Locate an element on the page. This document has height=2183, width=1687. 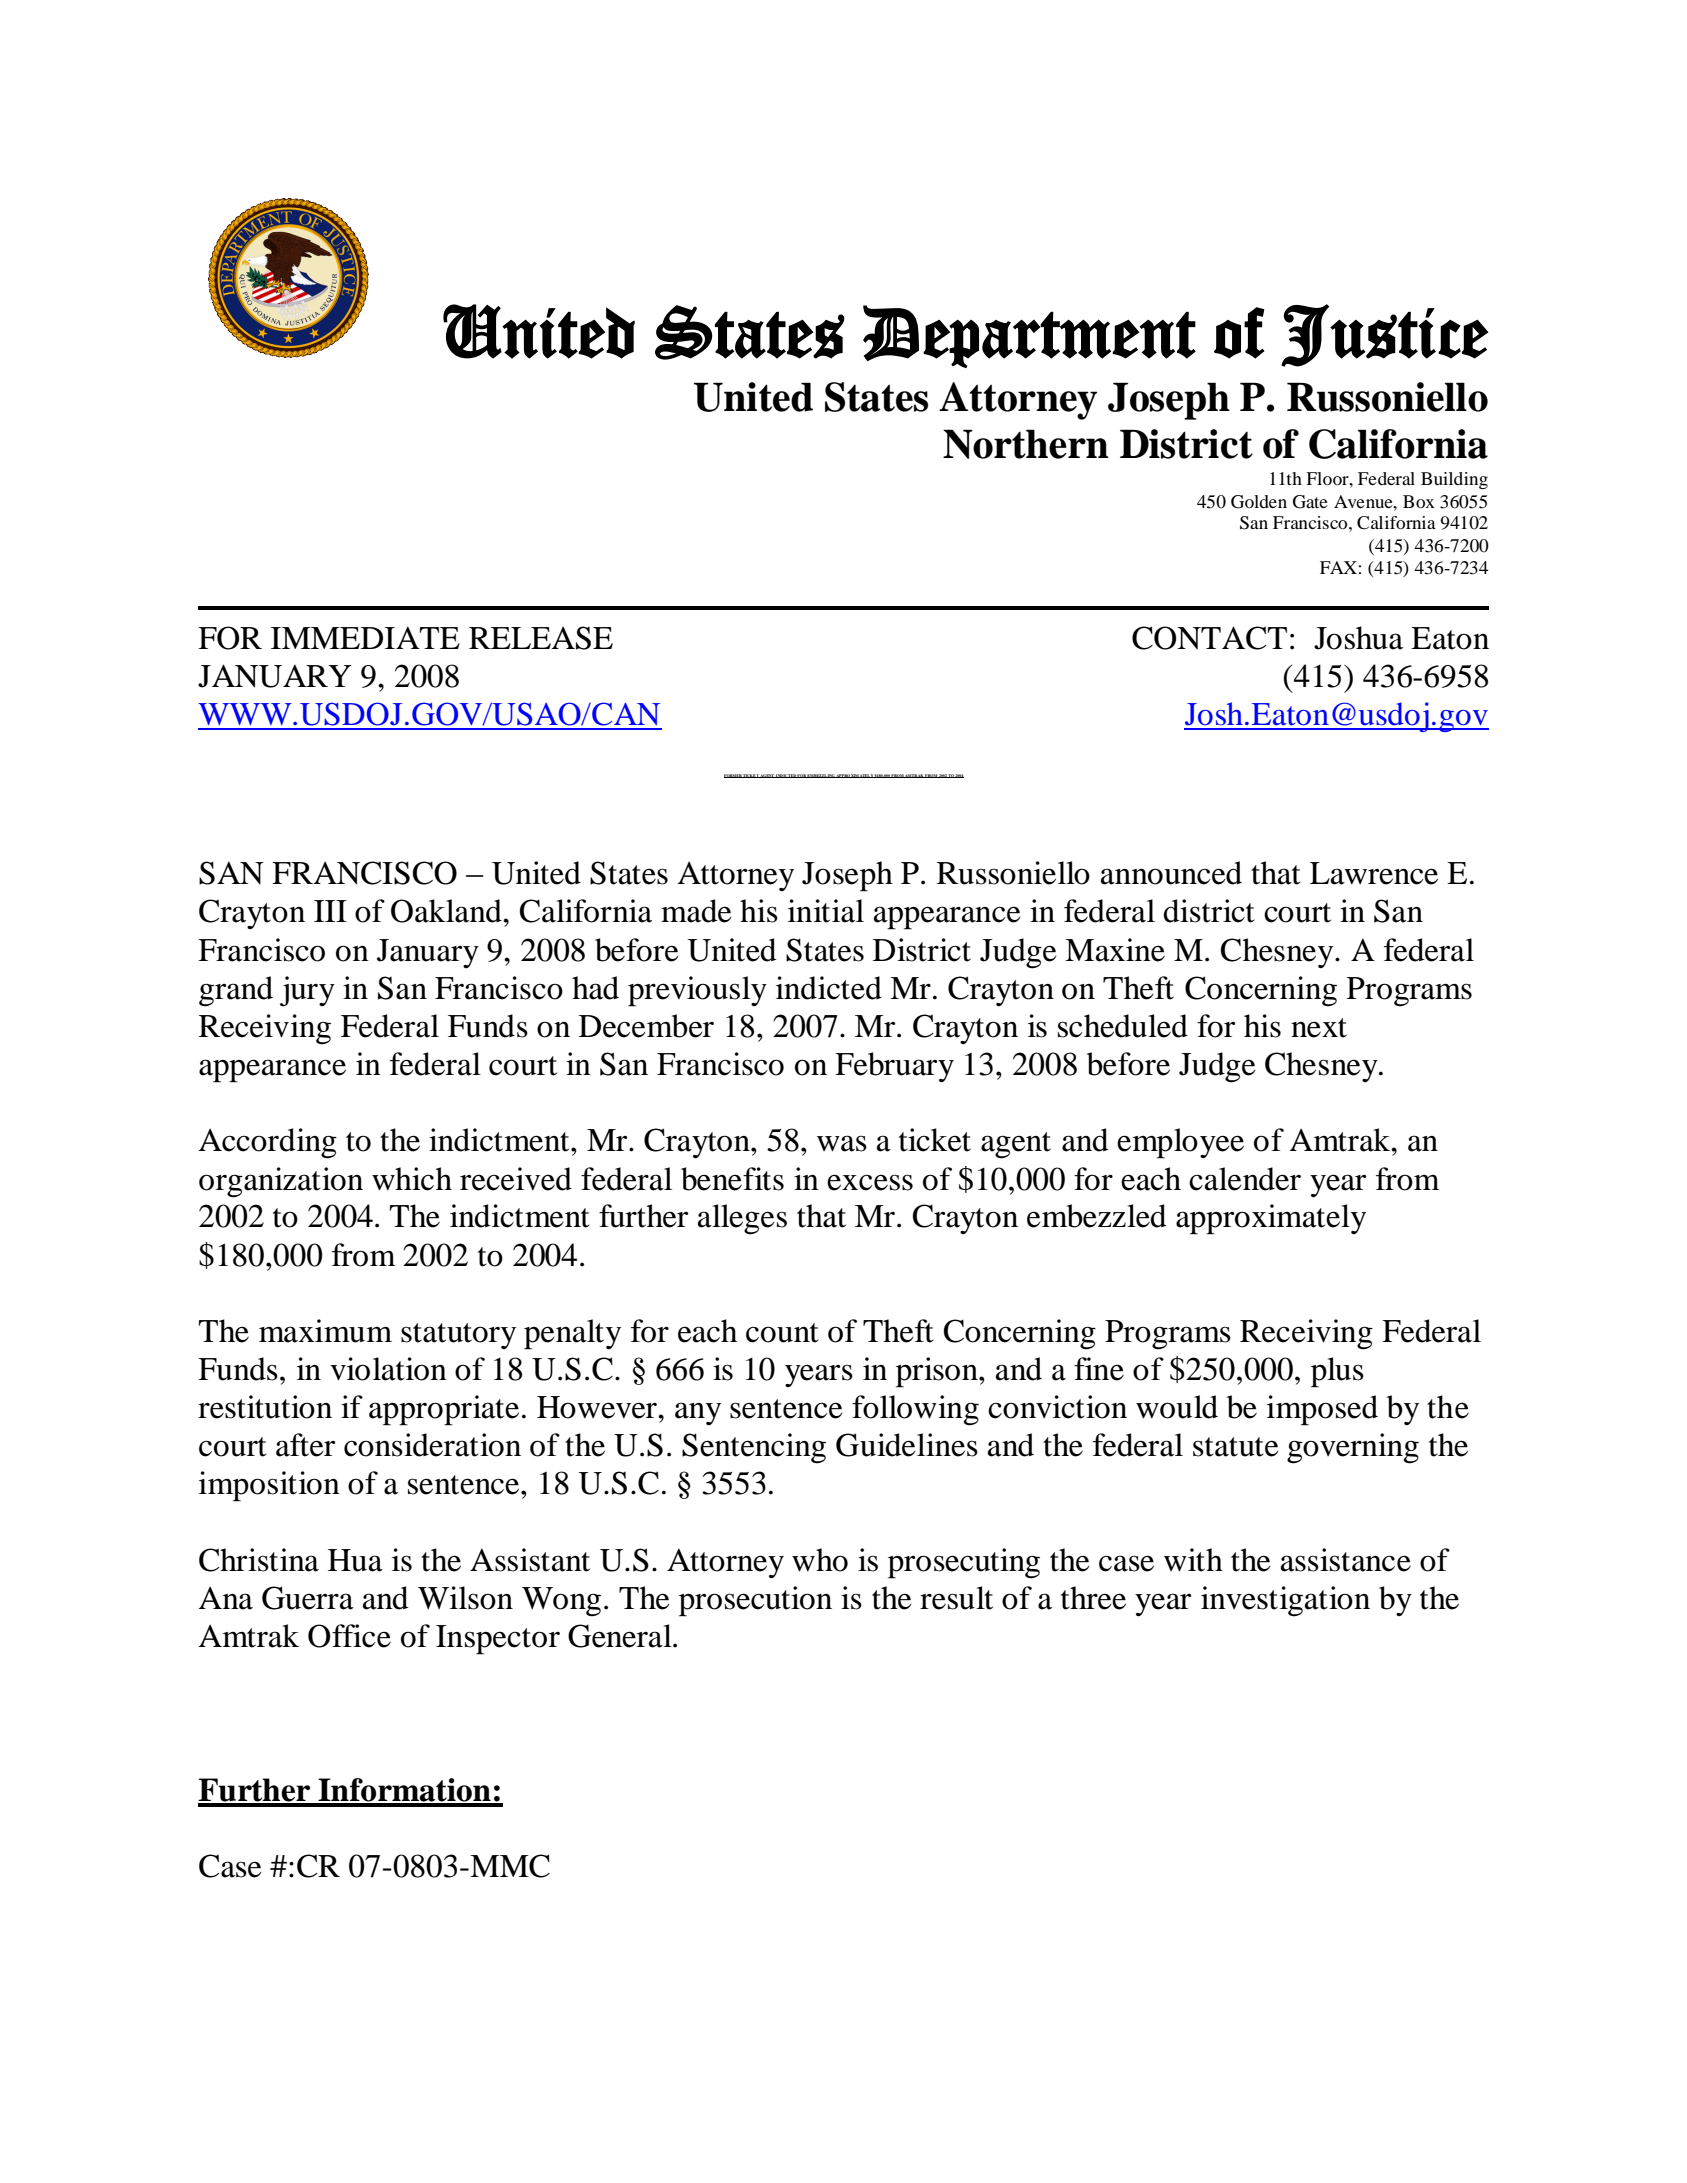
next is located at coordinates (1319, 1028).
